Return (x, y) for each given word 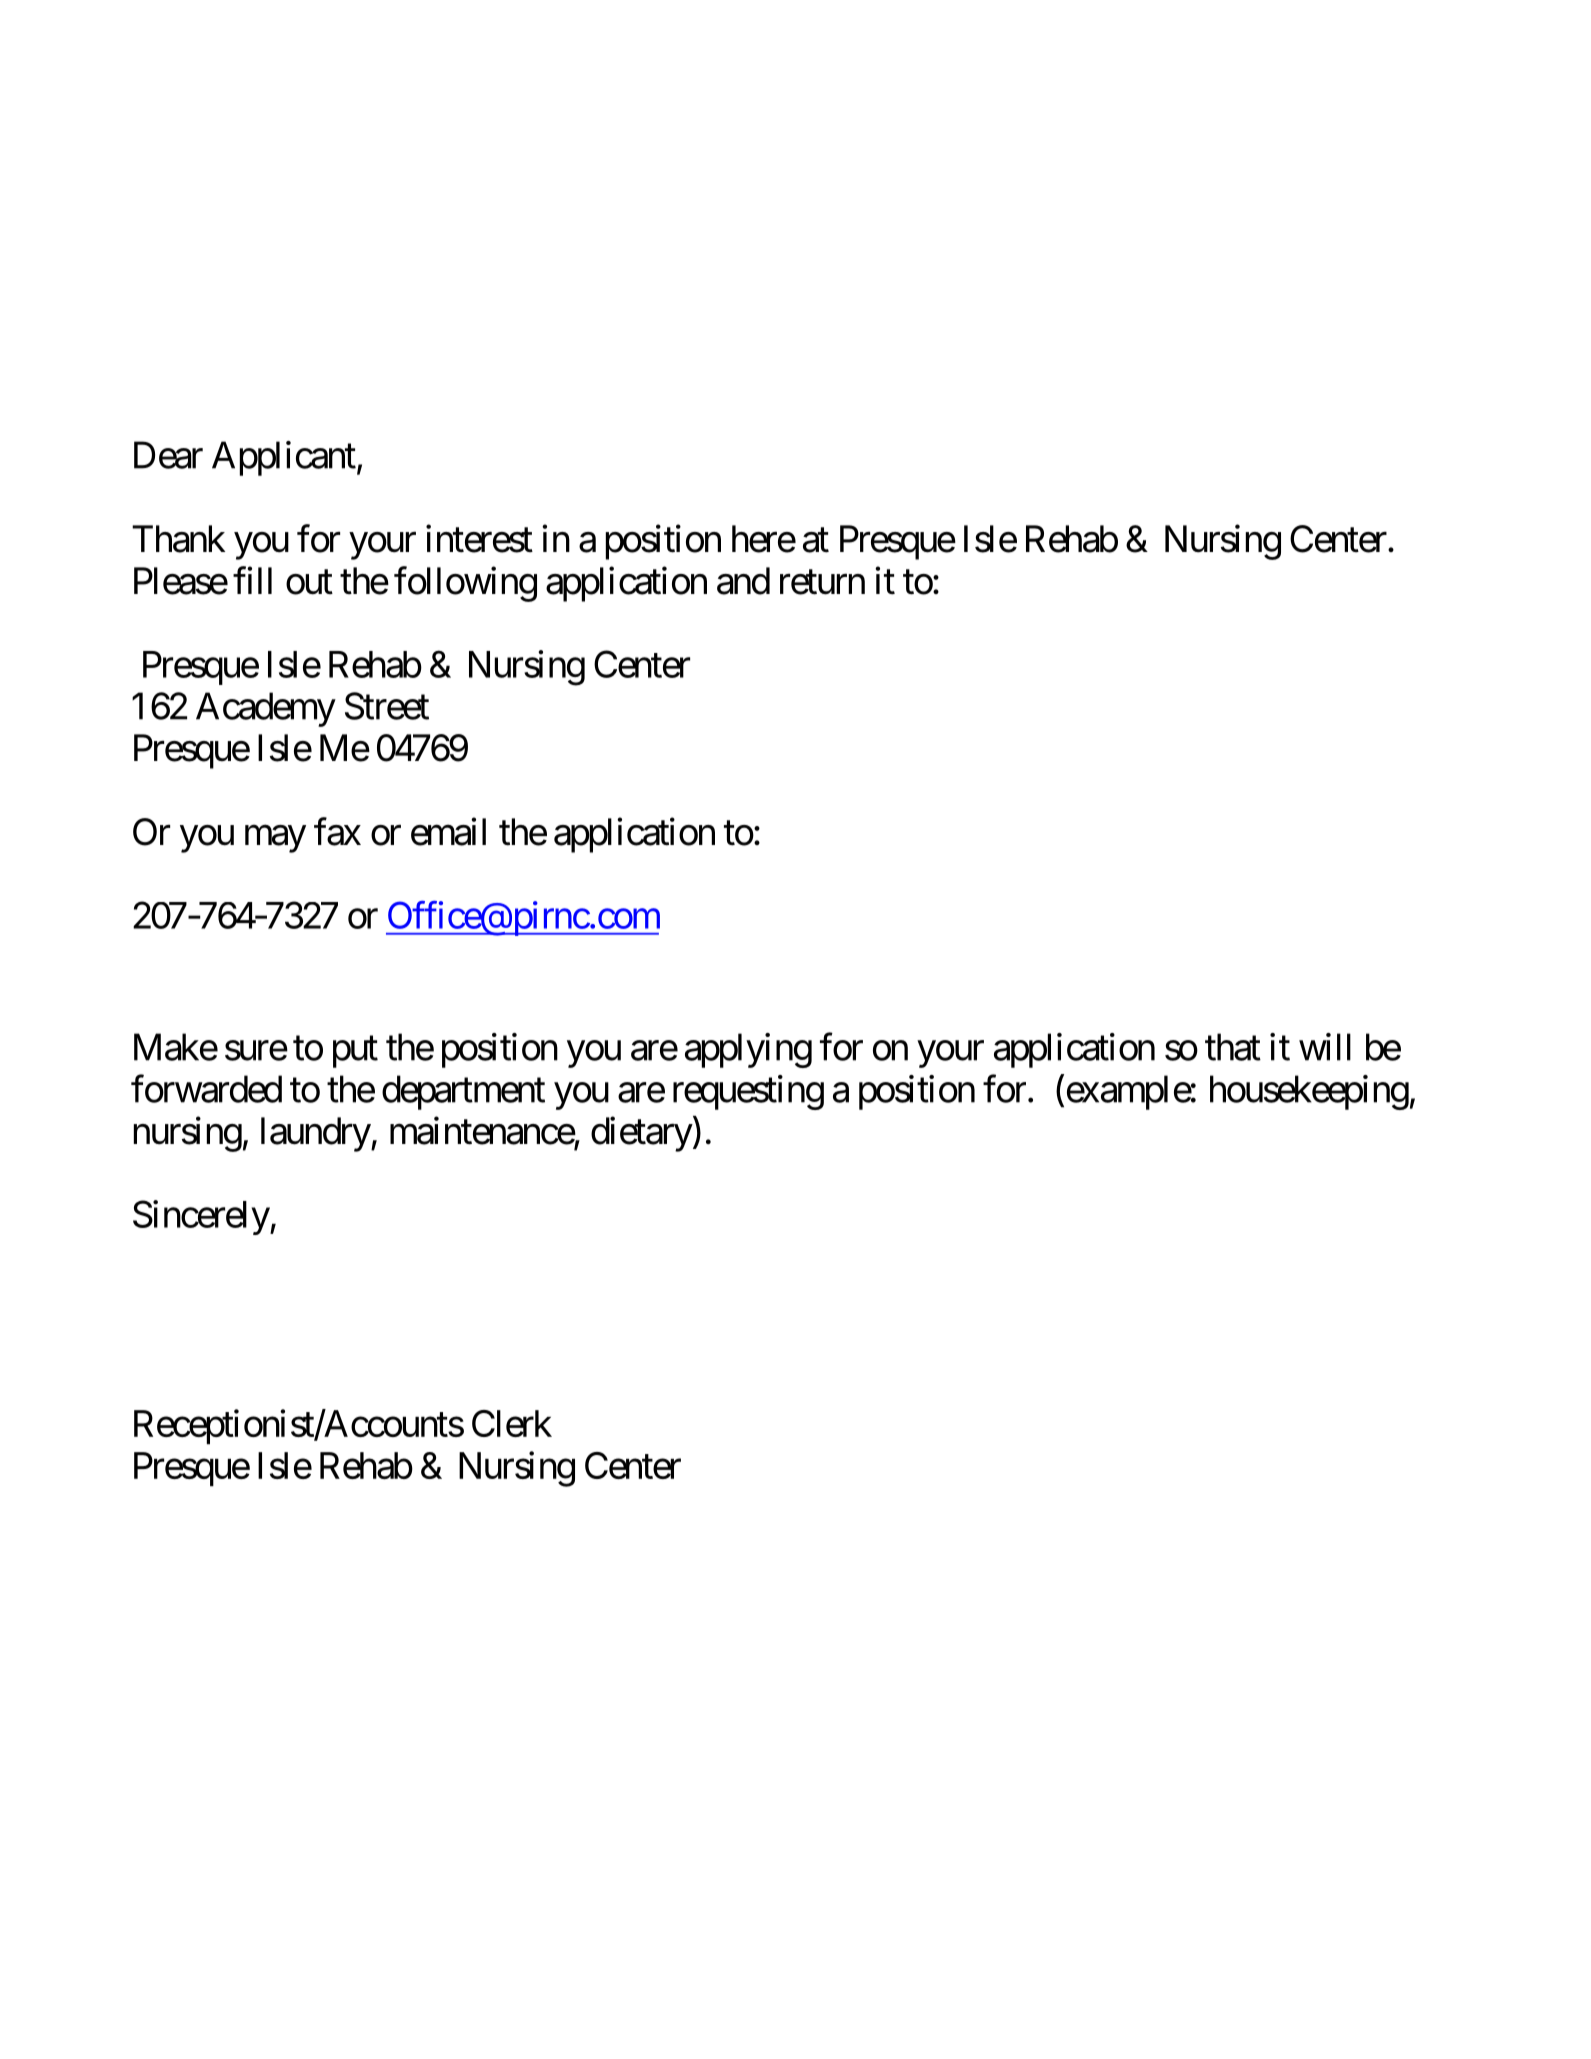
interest (479, 539)
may (275, 839)
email (448, 832)
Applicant (284, 458)
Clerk (512, 1423)
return (822, 582)
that (1233, 1047)
